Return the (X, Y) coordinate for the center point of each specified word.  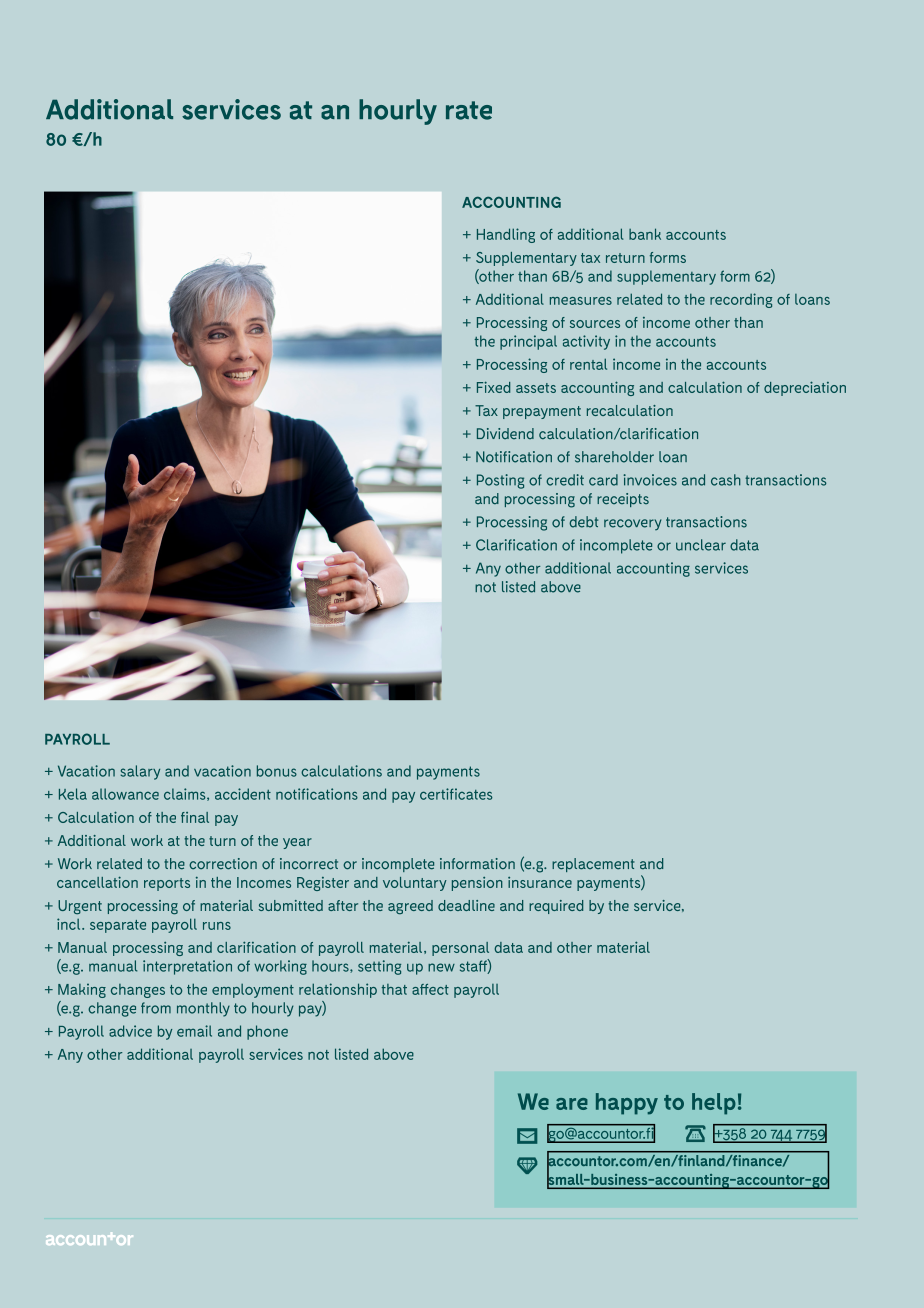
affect (430, 989)
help (714, 1104)
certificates (456, 794)
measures (581, 301)
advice (130, 1031)
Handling (506, 235)
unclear (701, 545)
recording (741, 300)
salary (140, 772)
